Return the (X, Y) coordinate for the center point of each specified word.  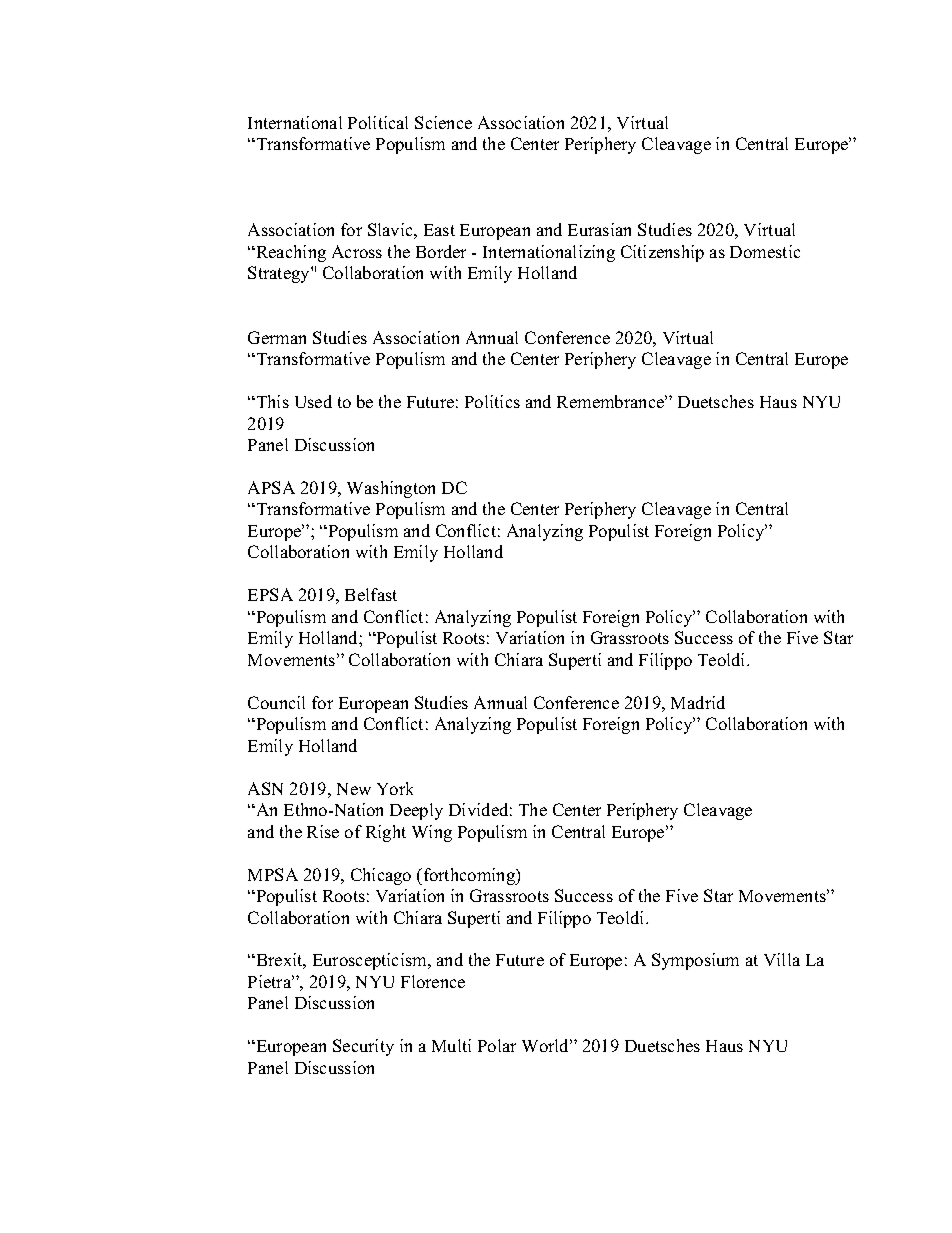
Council (276, 702)
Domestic (765, 251)
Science (443, 122)
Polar (497, 1045)
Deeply (416, 811)
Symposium (695, 961)
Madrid (698, 702)
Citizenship (662, 253)
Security (363, 1047)
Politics (492, 401)
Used (313, 401)
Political (378, 122)
